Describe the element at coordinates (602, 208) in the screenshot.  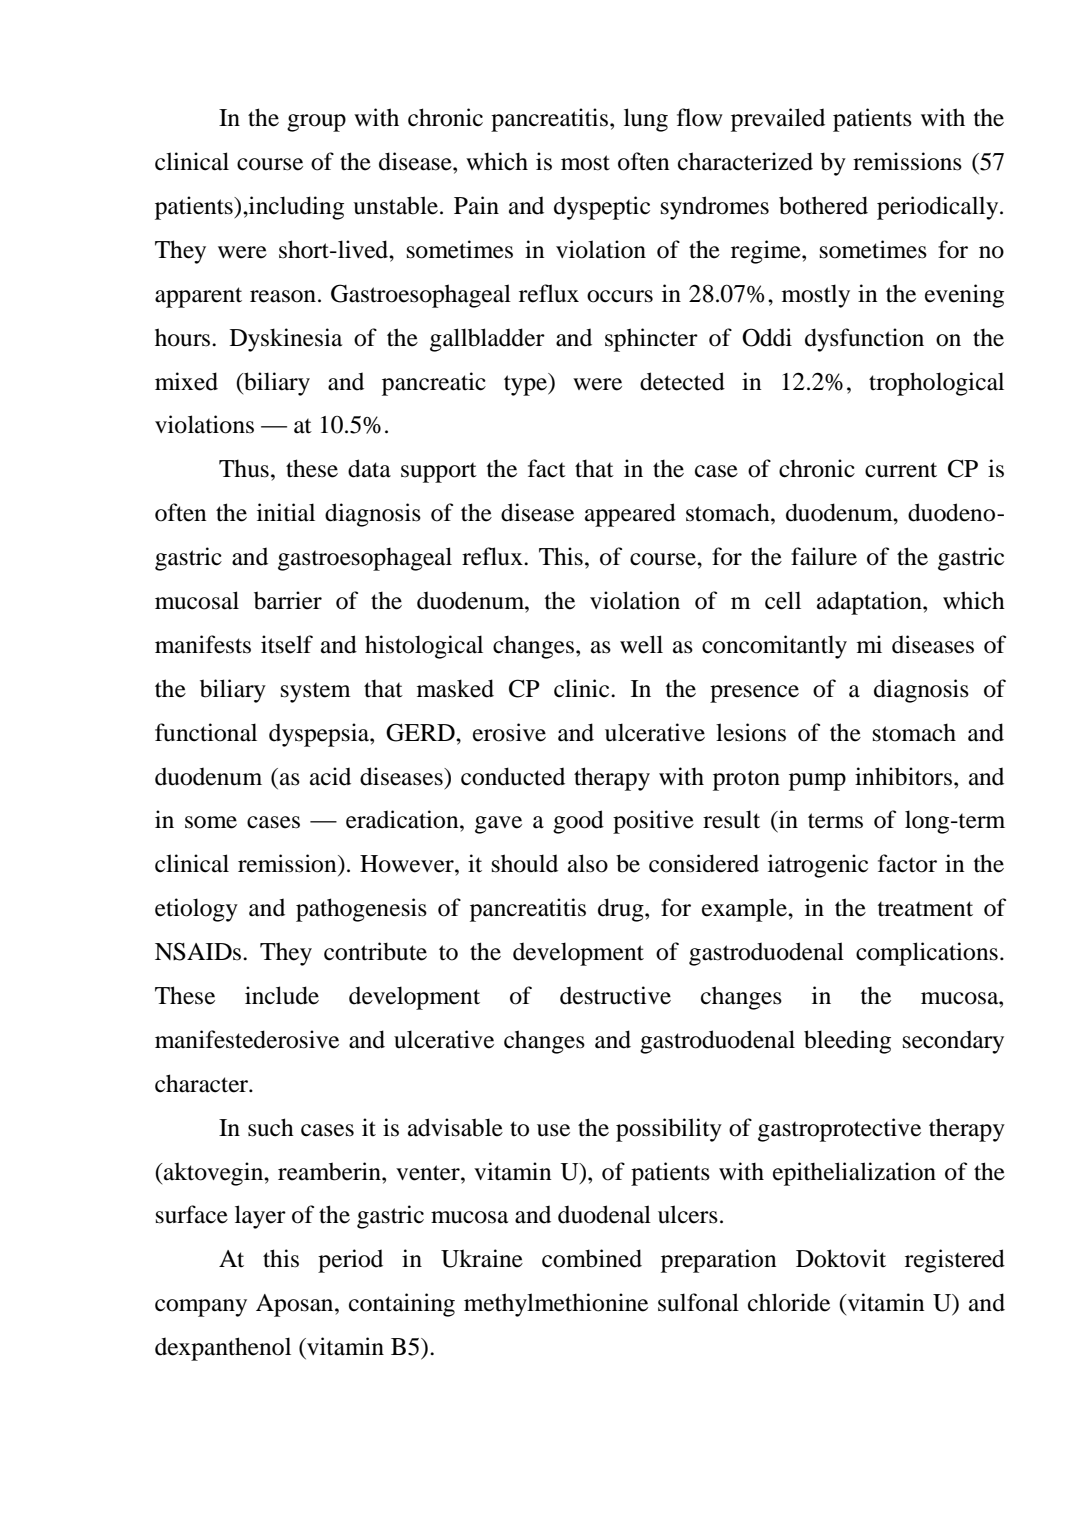
I see `dyspeptic` at that location.
